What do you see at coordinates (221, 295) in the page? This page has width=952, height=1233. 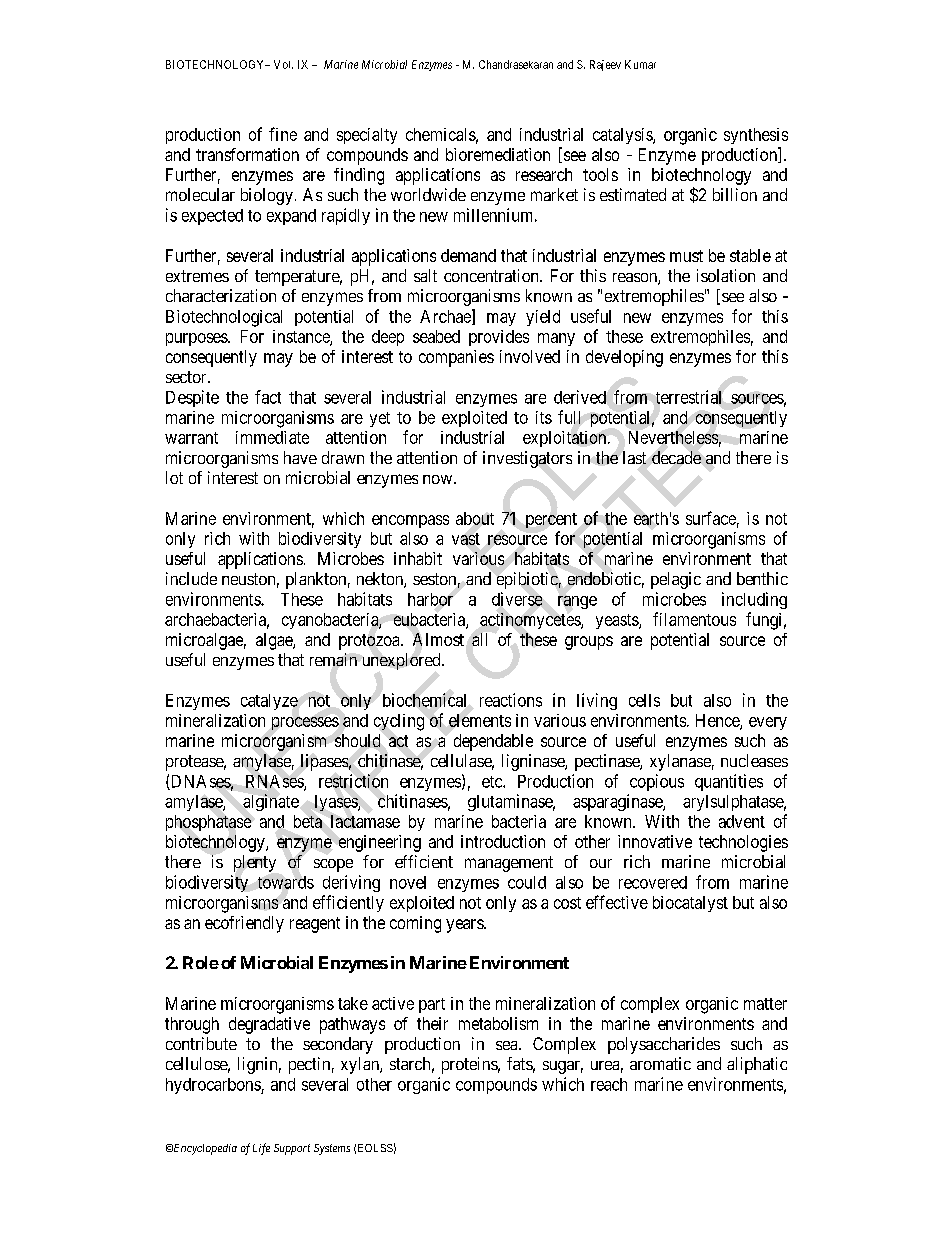 I see `characterization` at bounding box center [221, 295].
